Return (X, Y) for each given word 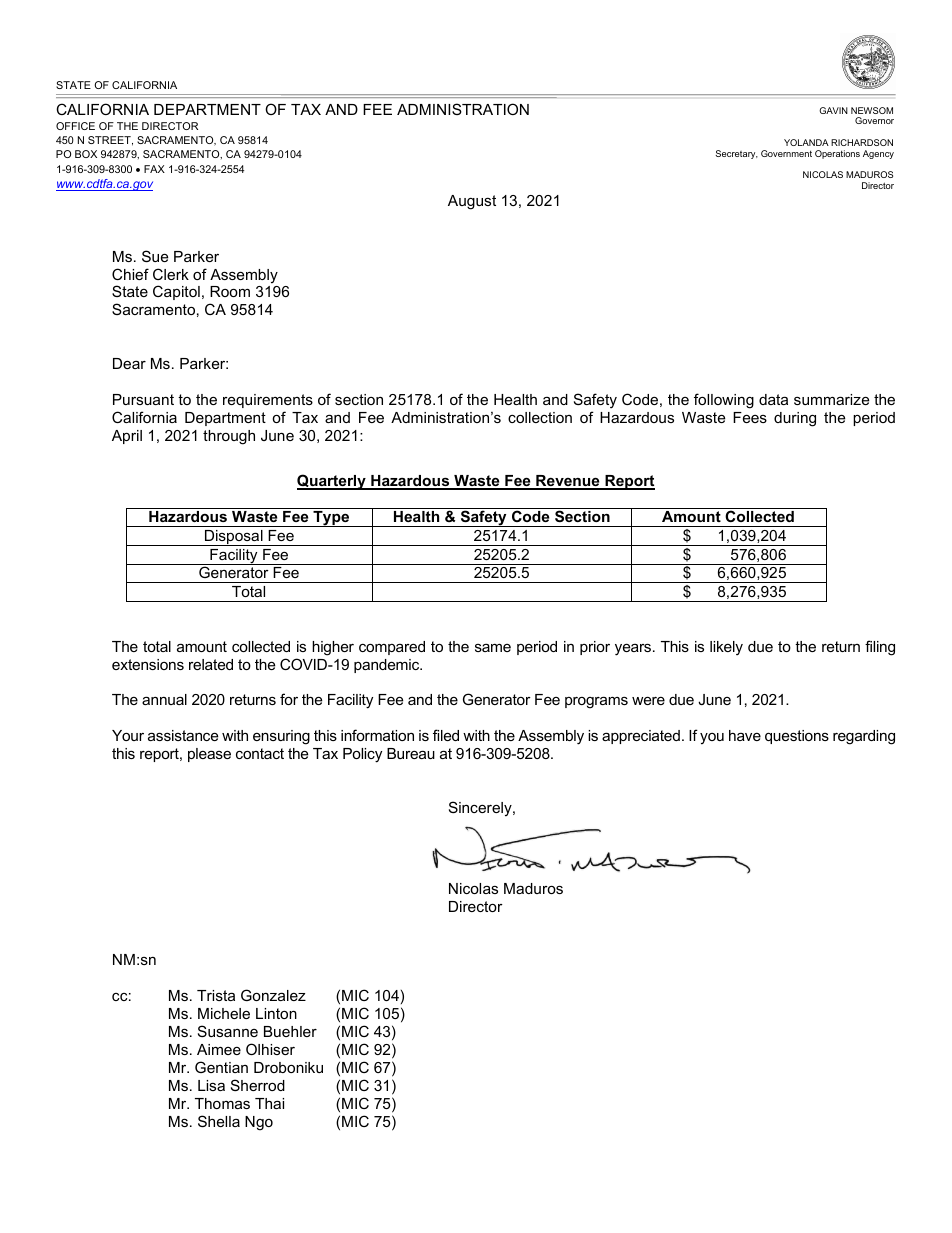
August (472, 202)
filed (446, 735)
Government (786, 153)
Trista (216, 995)
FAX (154, 169)
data (773, 399)
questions (797, 737)
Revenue (568, 482)
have (745, 735)
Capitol (176, 292)
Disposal (234, 538)
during (795, 419)
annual (164, 699)
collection (540, 417)
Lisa (211, 1085)
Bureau (411, 753)
